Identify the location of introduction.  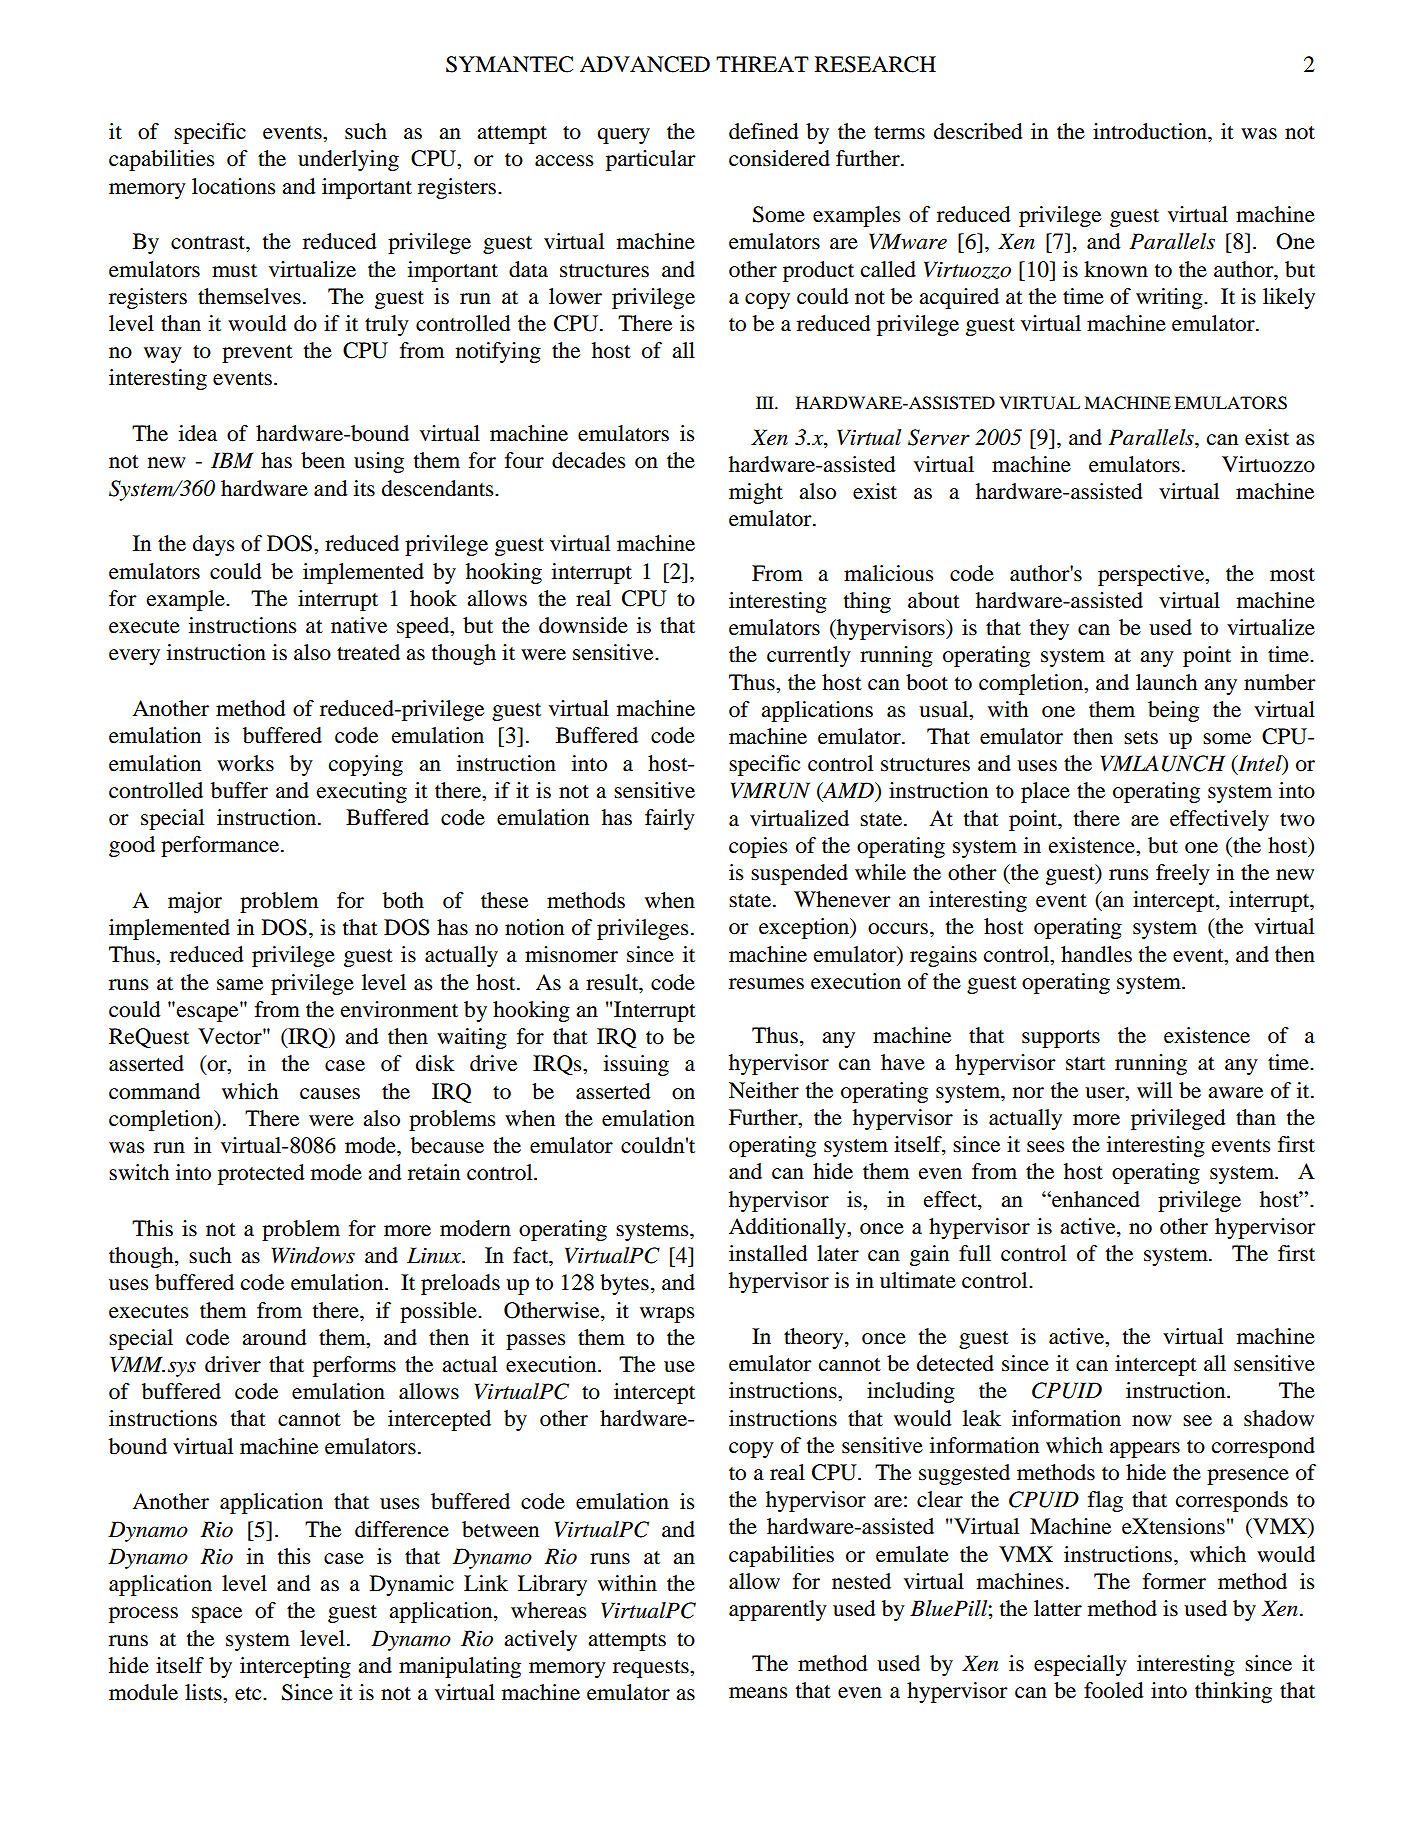
(1151, 131).
